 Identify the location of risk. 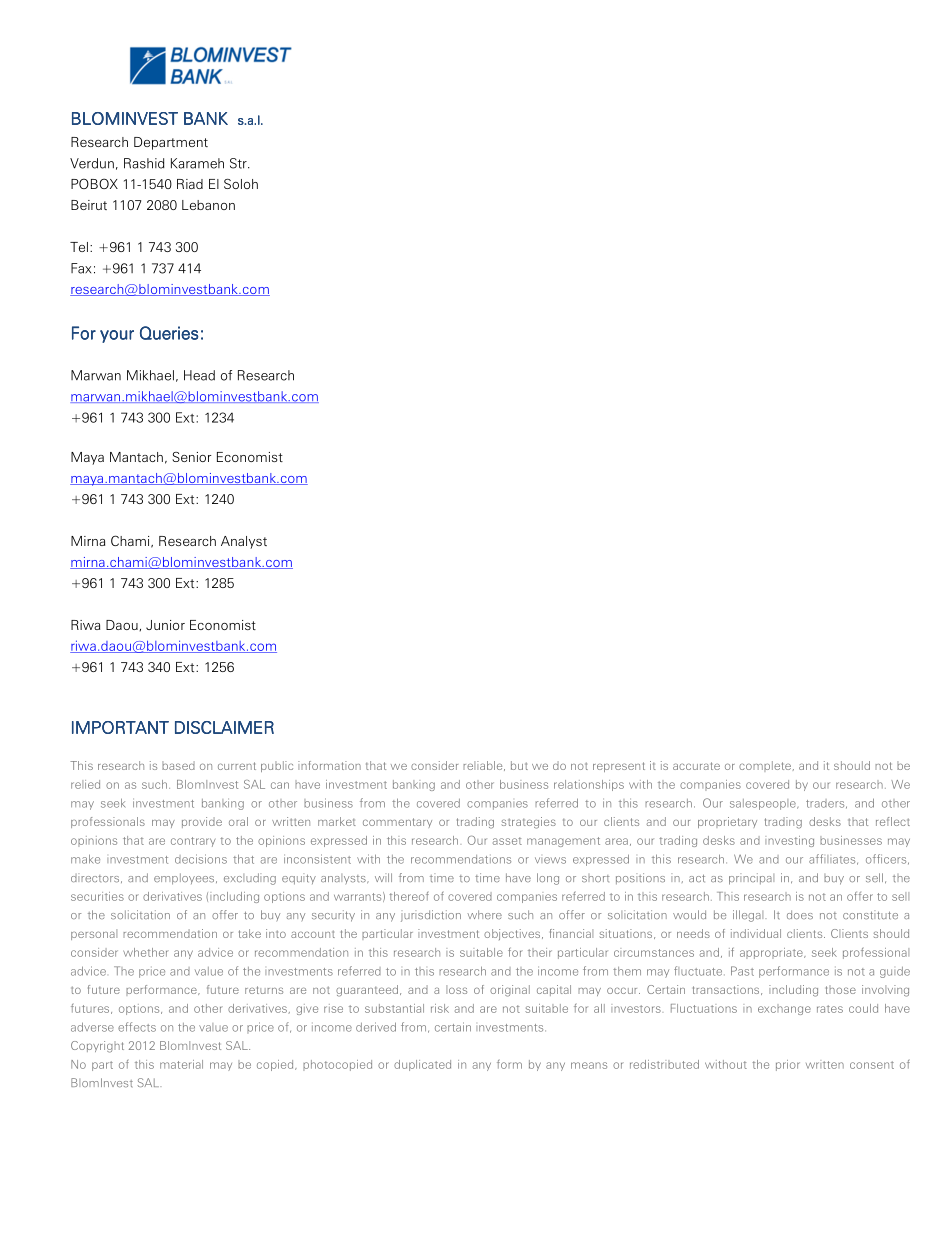
(440, 1008).
